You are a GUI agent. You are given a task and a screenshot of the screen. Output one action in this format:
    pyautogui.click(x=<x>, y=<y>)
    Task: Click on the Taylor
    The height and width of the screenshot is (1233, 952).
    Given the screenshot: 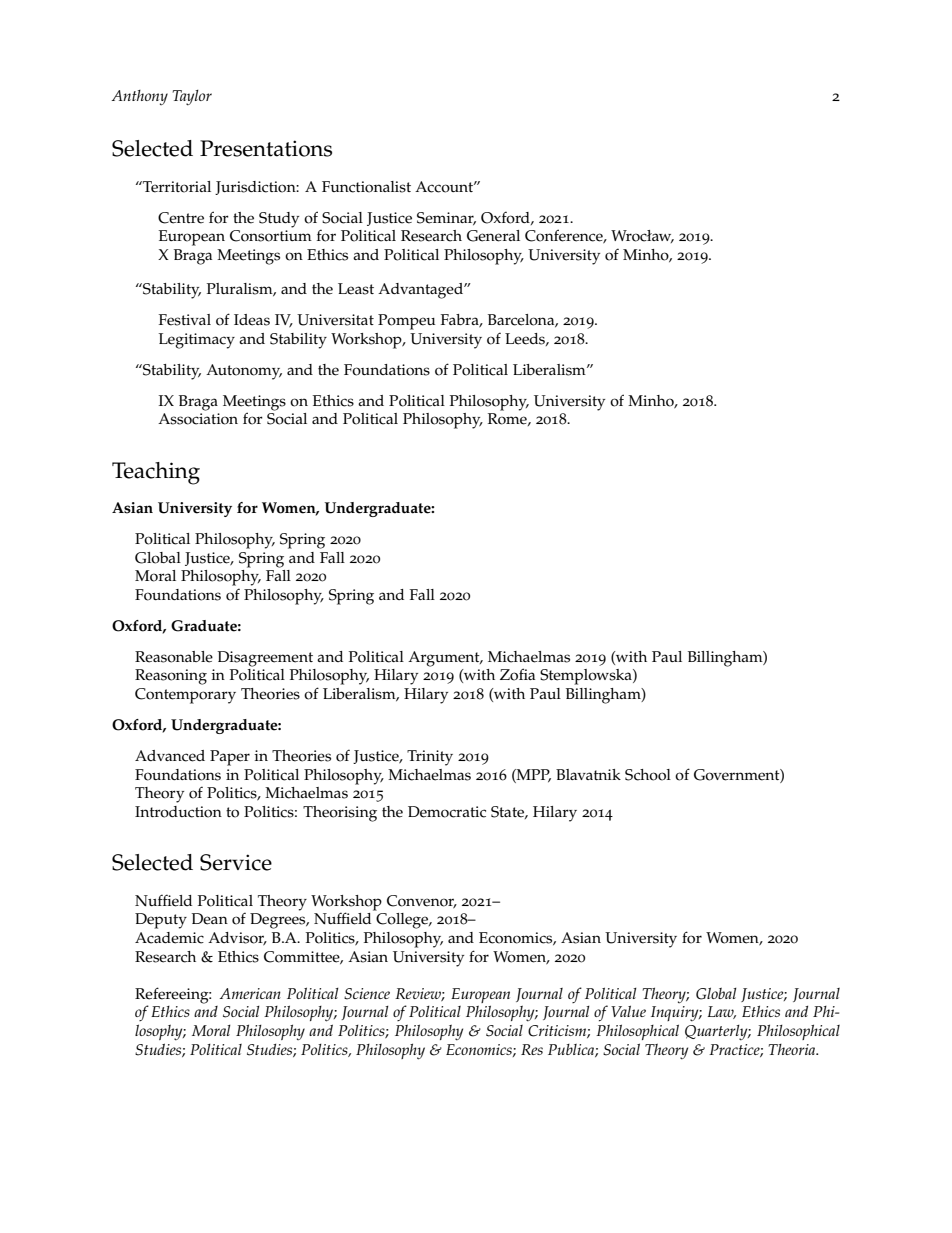 What is the action you would take?
    pyautogui.click(x=192, y=98)
